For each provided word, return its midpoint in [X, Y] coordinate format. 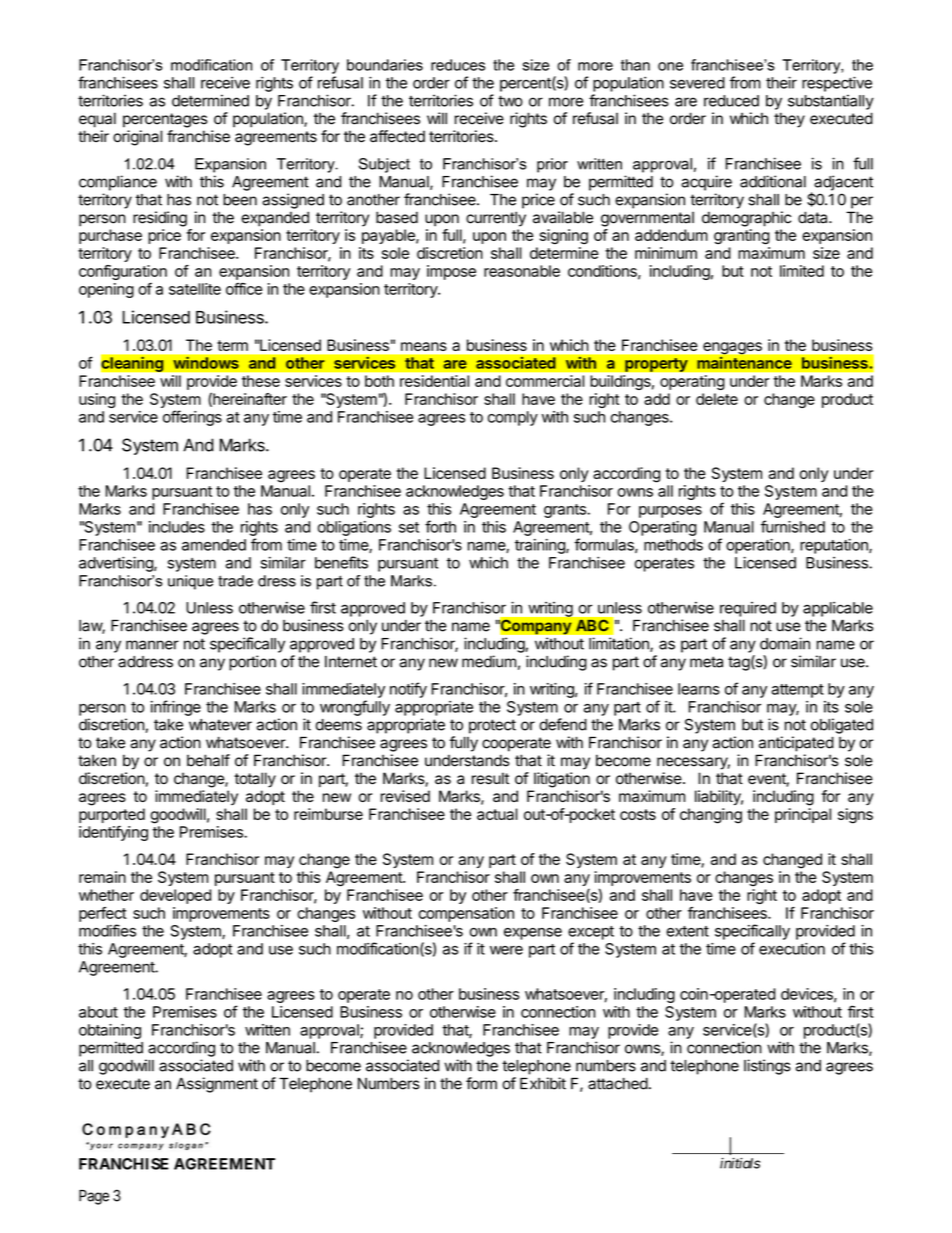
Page [94, 1197]
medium [489, 661]
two [510, 101]
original [137, 138]
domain [785, 643]
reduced [731, 101]
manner [152, 645]
